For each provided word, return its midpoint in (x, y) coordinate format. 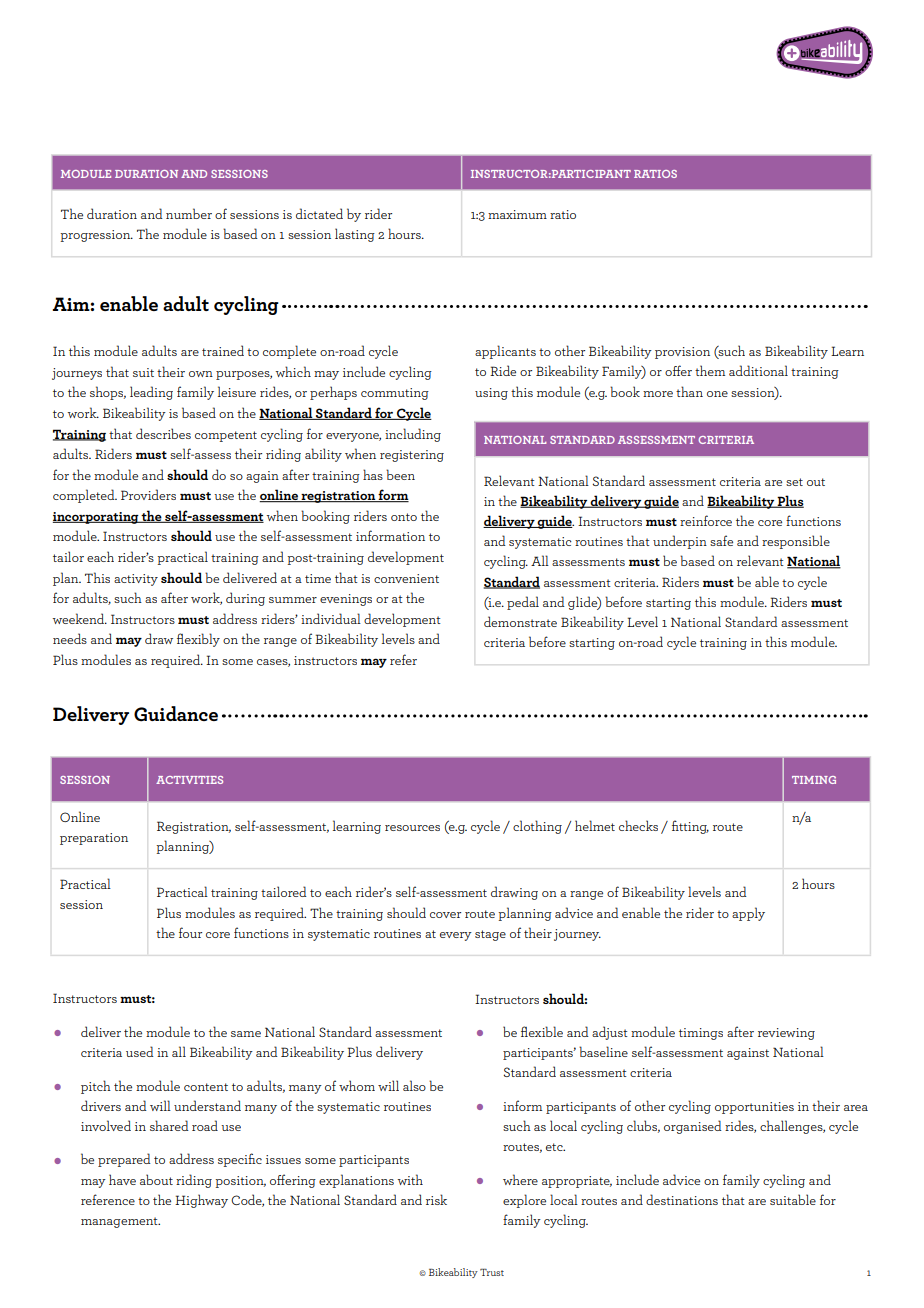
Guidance (176, 714)
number (189, 213)
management (120, 1222)
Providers (148, 494)
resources (412, 828)
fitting (690, 827)
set (794, 482)
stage (490, 935)
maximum (517, 214)
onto (404, 517)
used (140, 1051)
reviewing (786, 1034)
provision (682, 353)
